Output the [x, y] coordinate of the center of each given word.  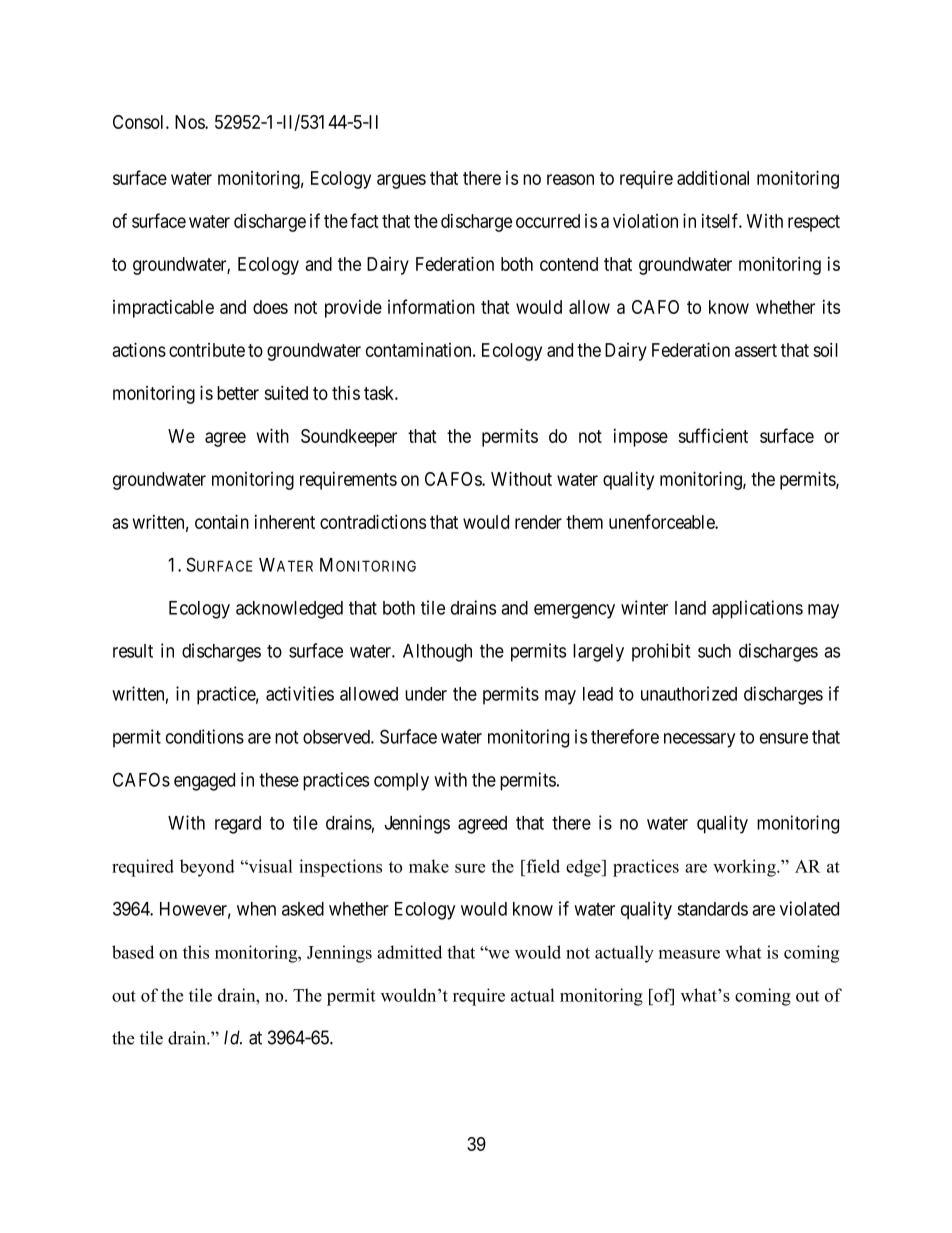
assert [756, 350]
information [431, 306]
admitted [409, 952]
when [256, 909]
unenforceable [662, 521]
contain [222, 521]
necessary [699, 740]
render [538, 522]
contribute [207, 350]
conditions [205, 736]
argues [401, 181]
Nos [190, 122]
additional [713, 177]
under [426, 694]
